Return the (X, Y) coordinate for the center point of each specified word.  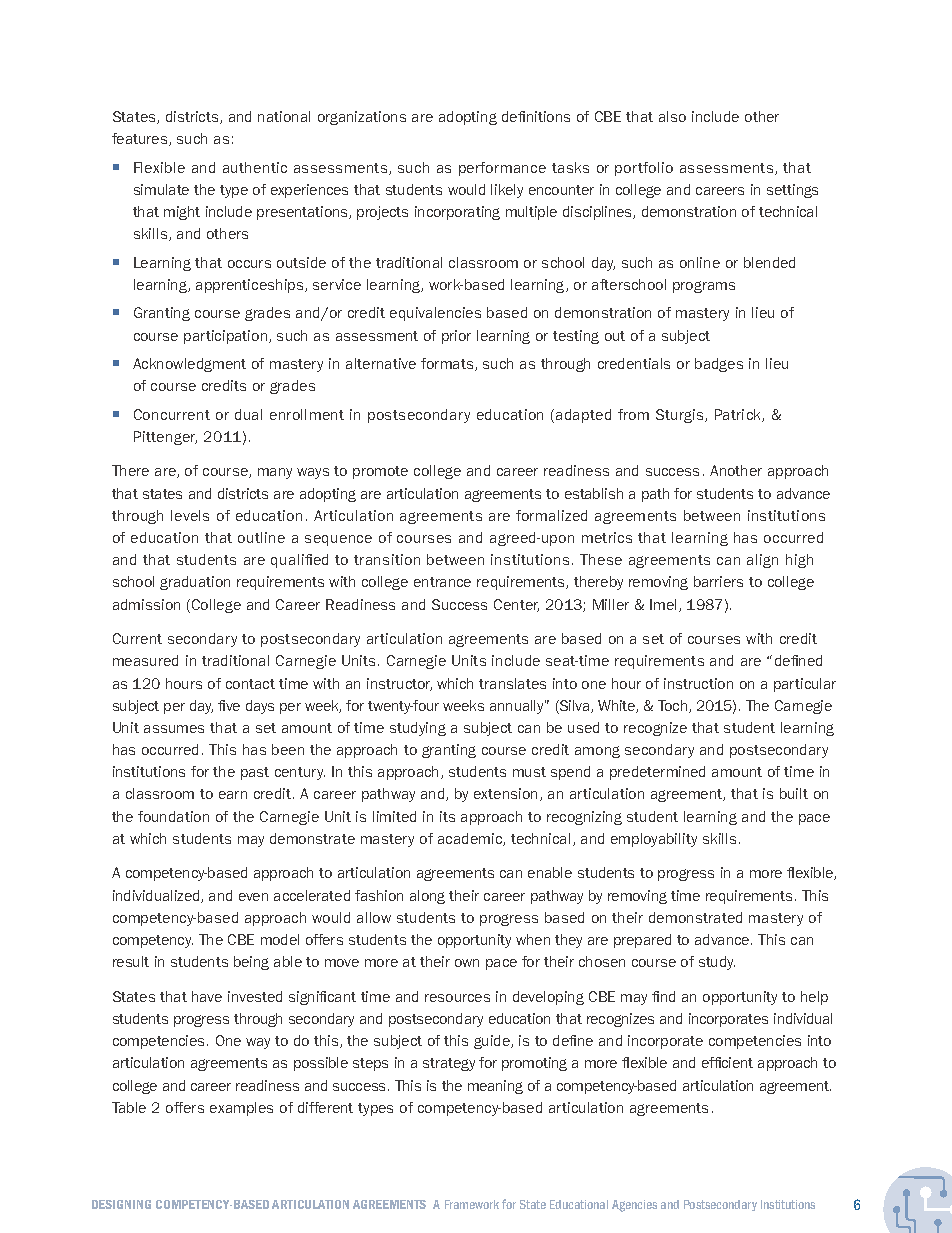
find (663, 996)
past (255, 773)
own (467, 963)
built (794, 793)
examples (241, 1109)
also (672, 116)
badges (719, 365)
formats (448, 364)
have (207, 996)
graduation (195, 583)
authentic (255, 167)
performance (502, 169)
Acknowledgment (189, 365)
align (762, 561)
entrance (442, 582)
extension (507, 794)
